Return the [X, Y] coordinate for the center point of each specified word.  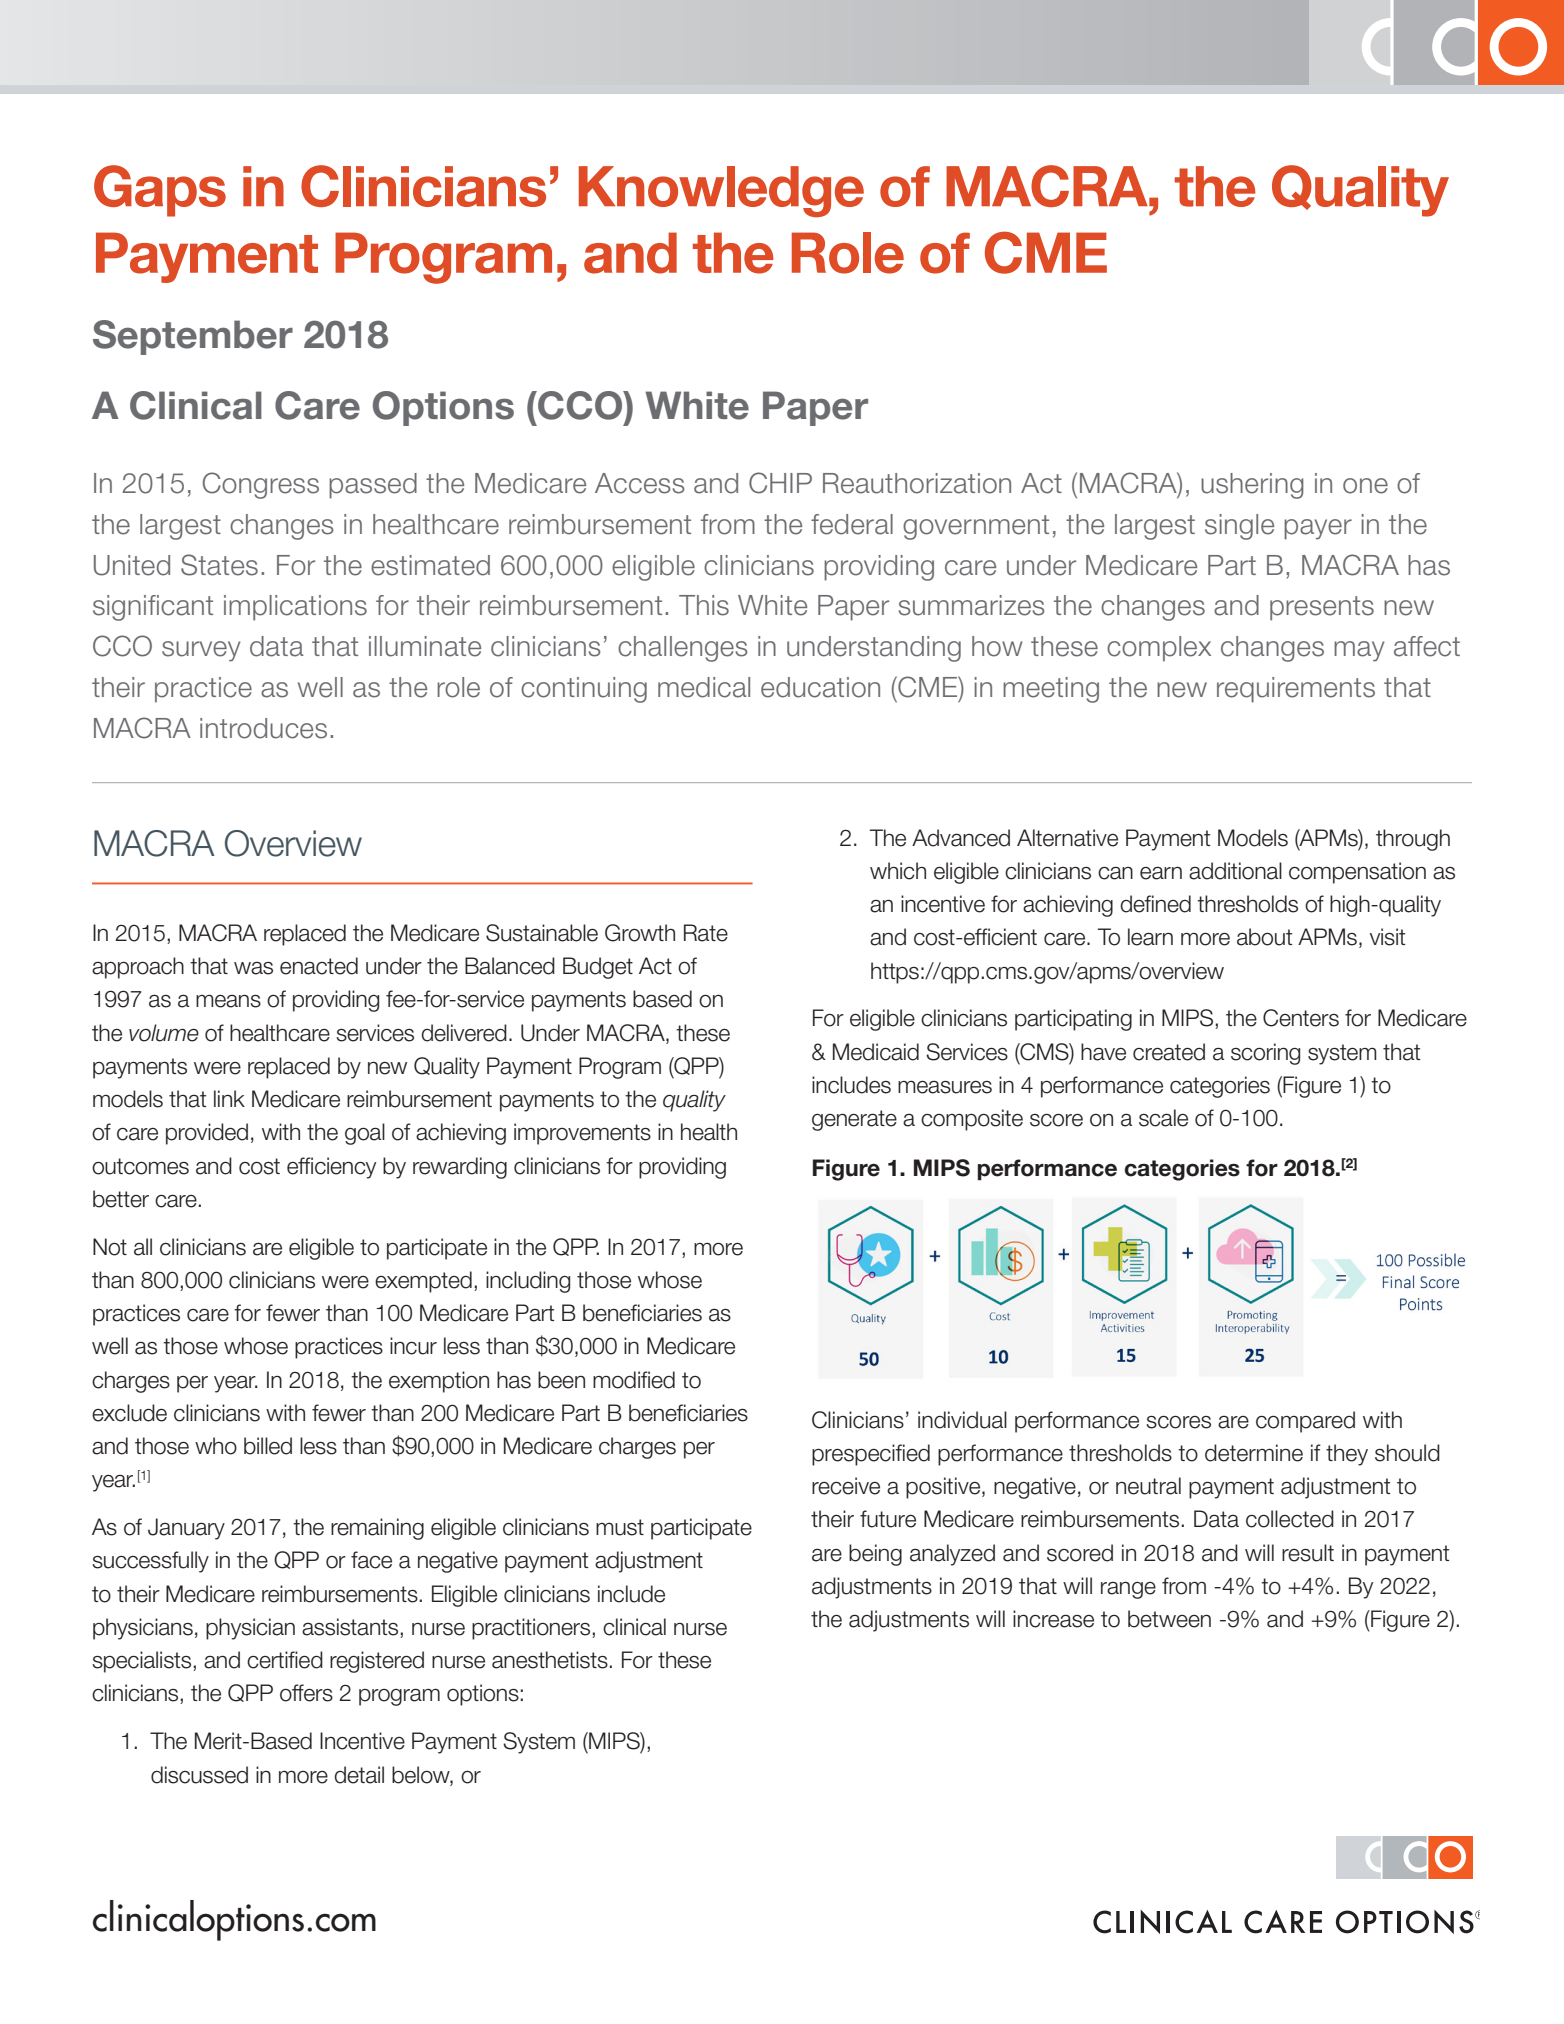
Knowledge [721, 191]
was [253, 968]
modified [634, 1380]
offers [306, 1693]
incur [413, 1346]
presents [1322, 608]
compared [1305, 1422]
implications [295, 608]
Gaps [160, 191]
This [704, 605]
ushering [1252, 486]
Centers [1301, 1018]
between [1169, 1619]
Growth [640, 933]
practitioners [532, 1629]
